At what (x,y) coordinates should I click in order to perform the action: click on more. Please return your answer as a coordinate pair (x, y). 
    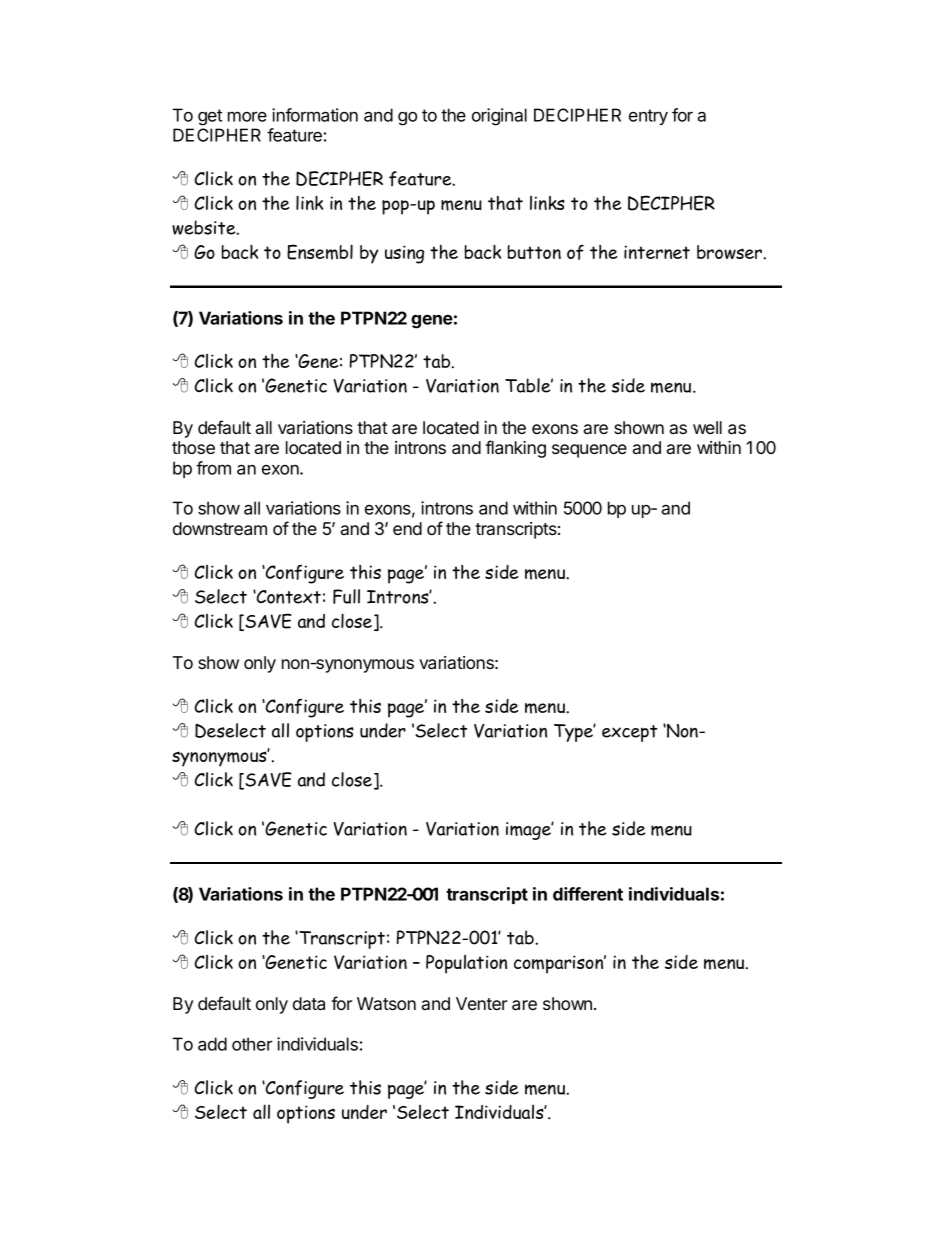
    Looking at the image, I should click on (247, 116).
